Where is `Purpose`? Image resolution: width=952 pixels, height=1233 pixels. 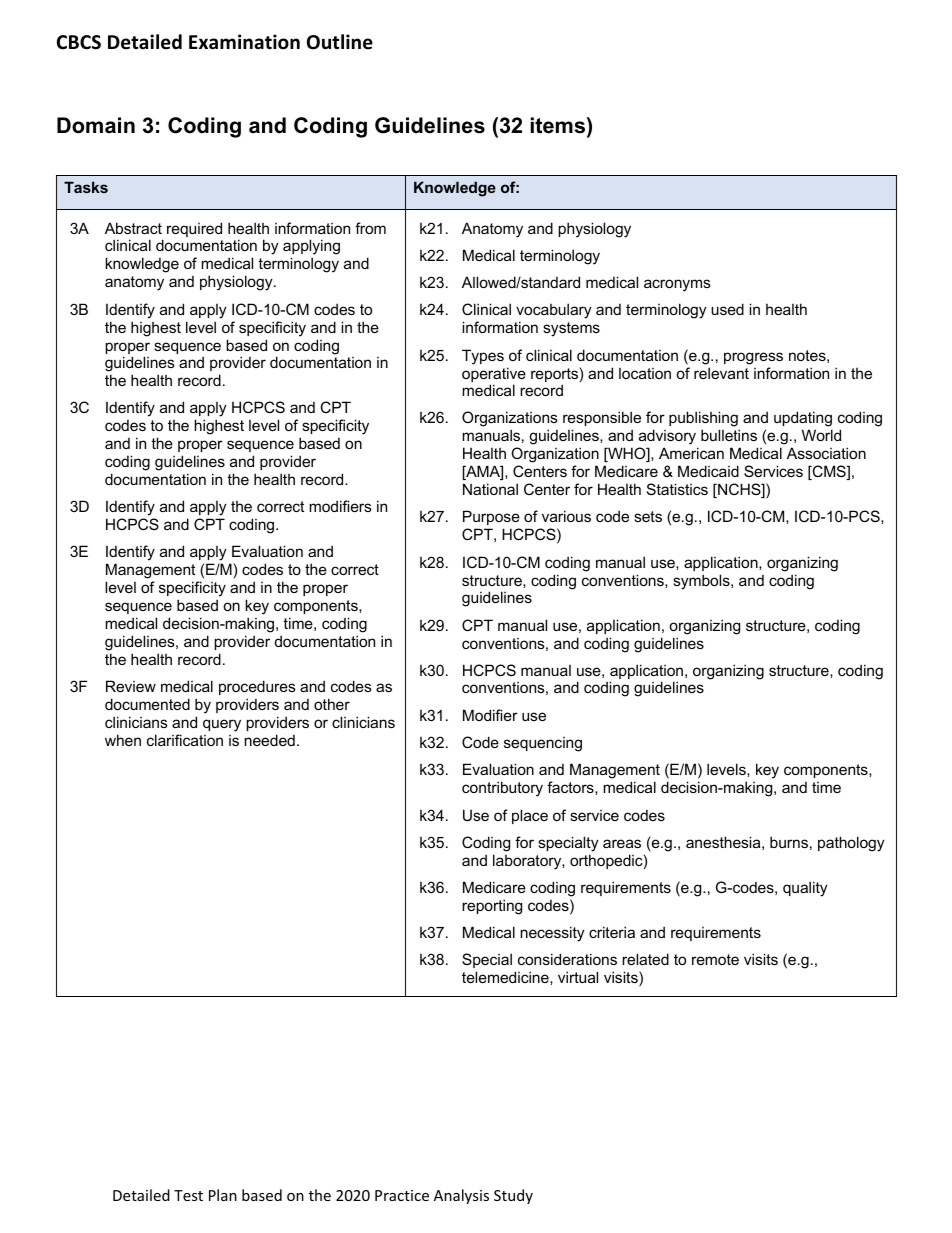
Purpose is located at coordinates (491, 517).
